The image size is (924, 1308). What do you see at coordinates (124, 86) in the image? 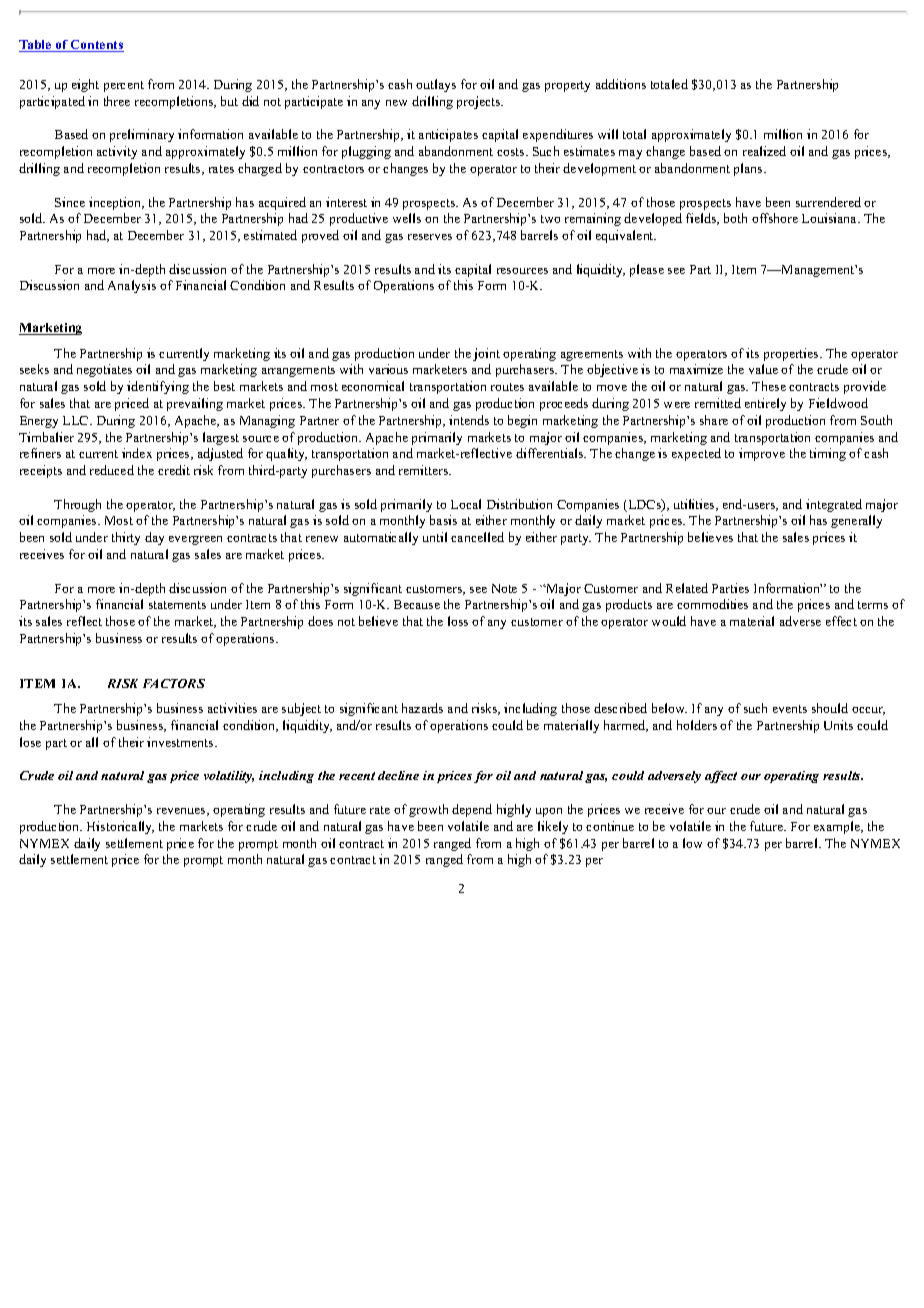
I see `percent` at bounding box center [124, 86].
